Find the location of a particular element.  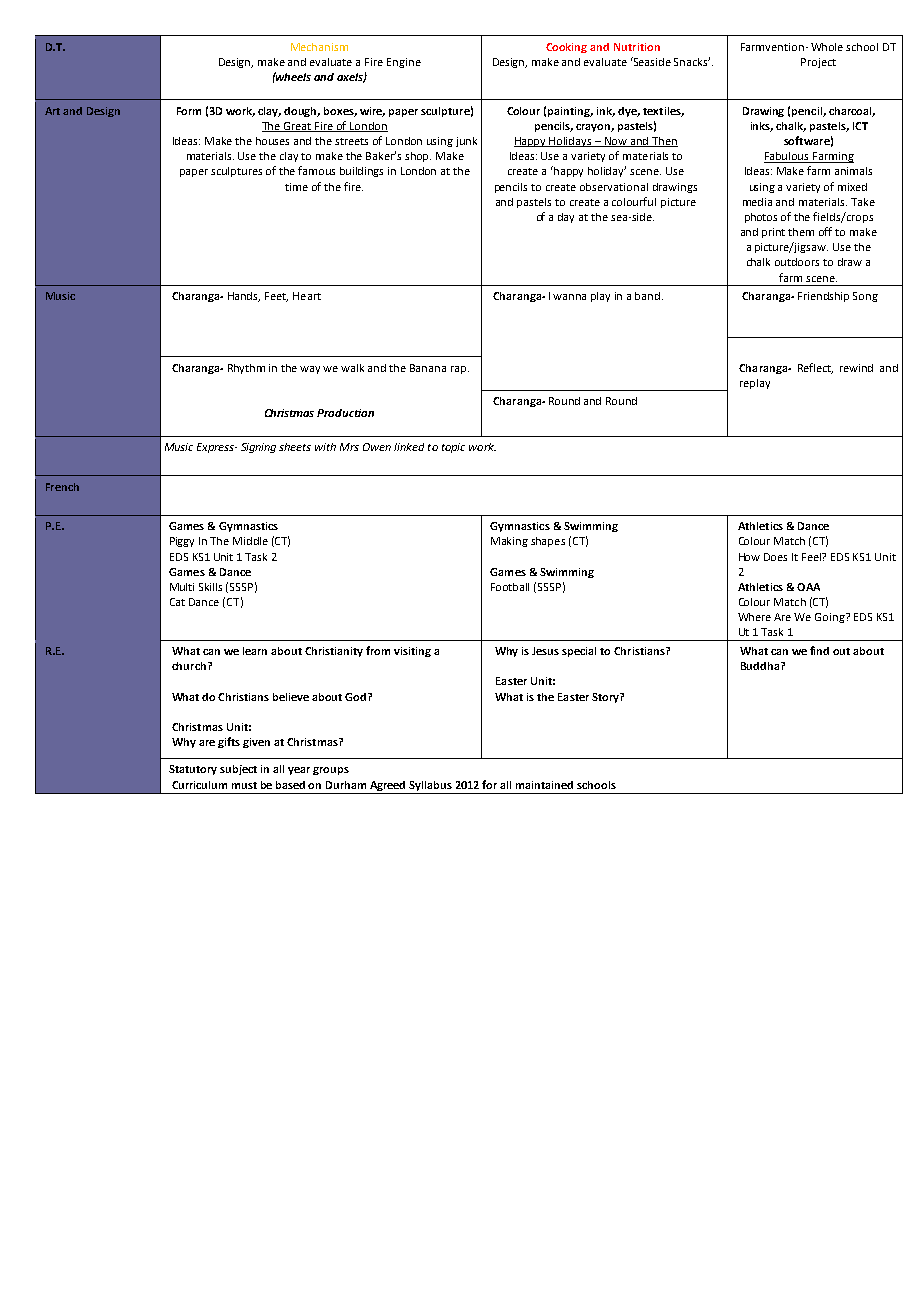

Statutory is located at coordinates (193, 770).
